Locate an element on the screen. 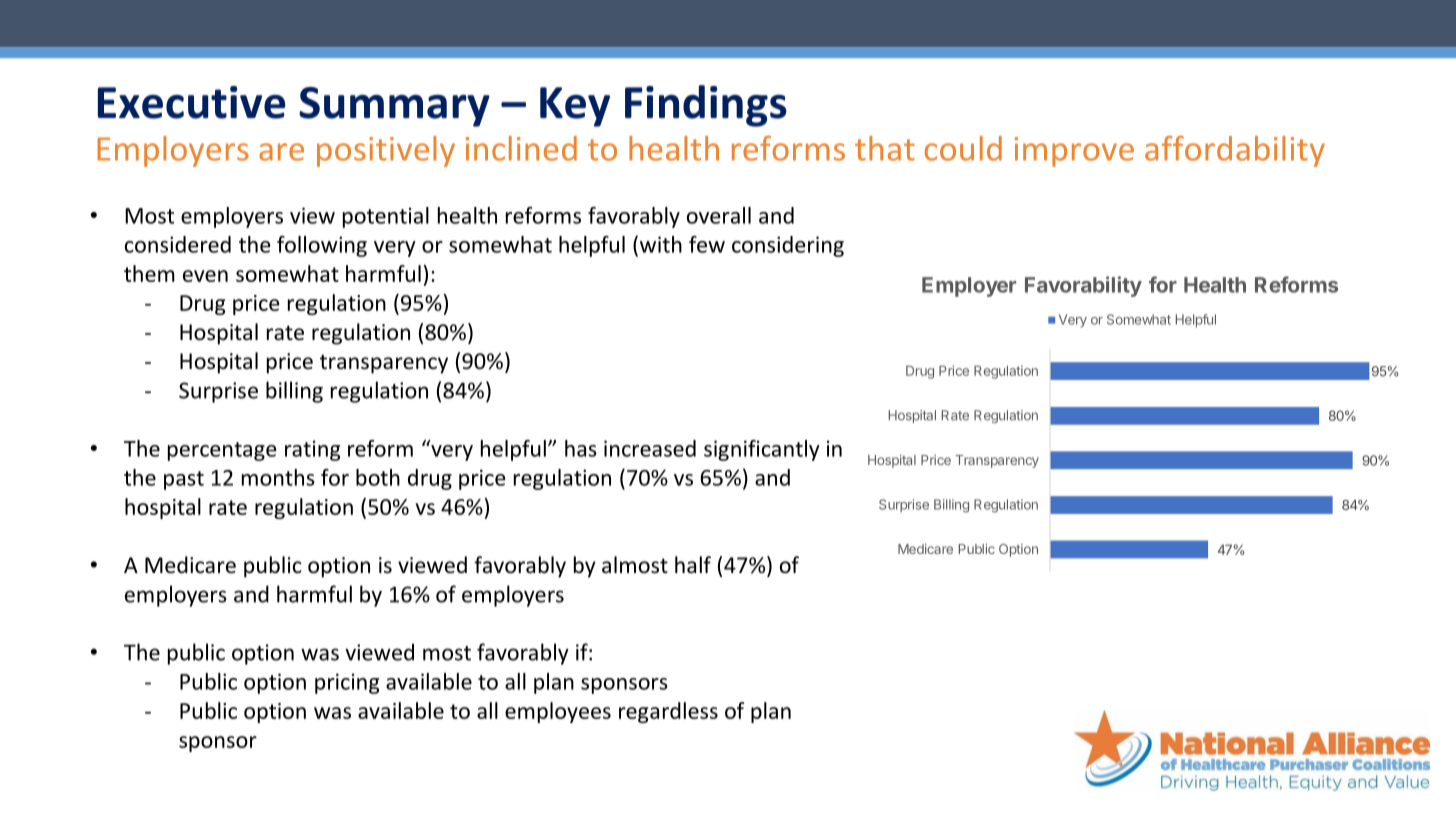  pricing is located at coordinates (347, 683).
